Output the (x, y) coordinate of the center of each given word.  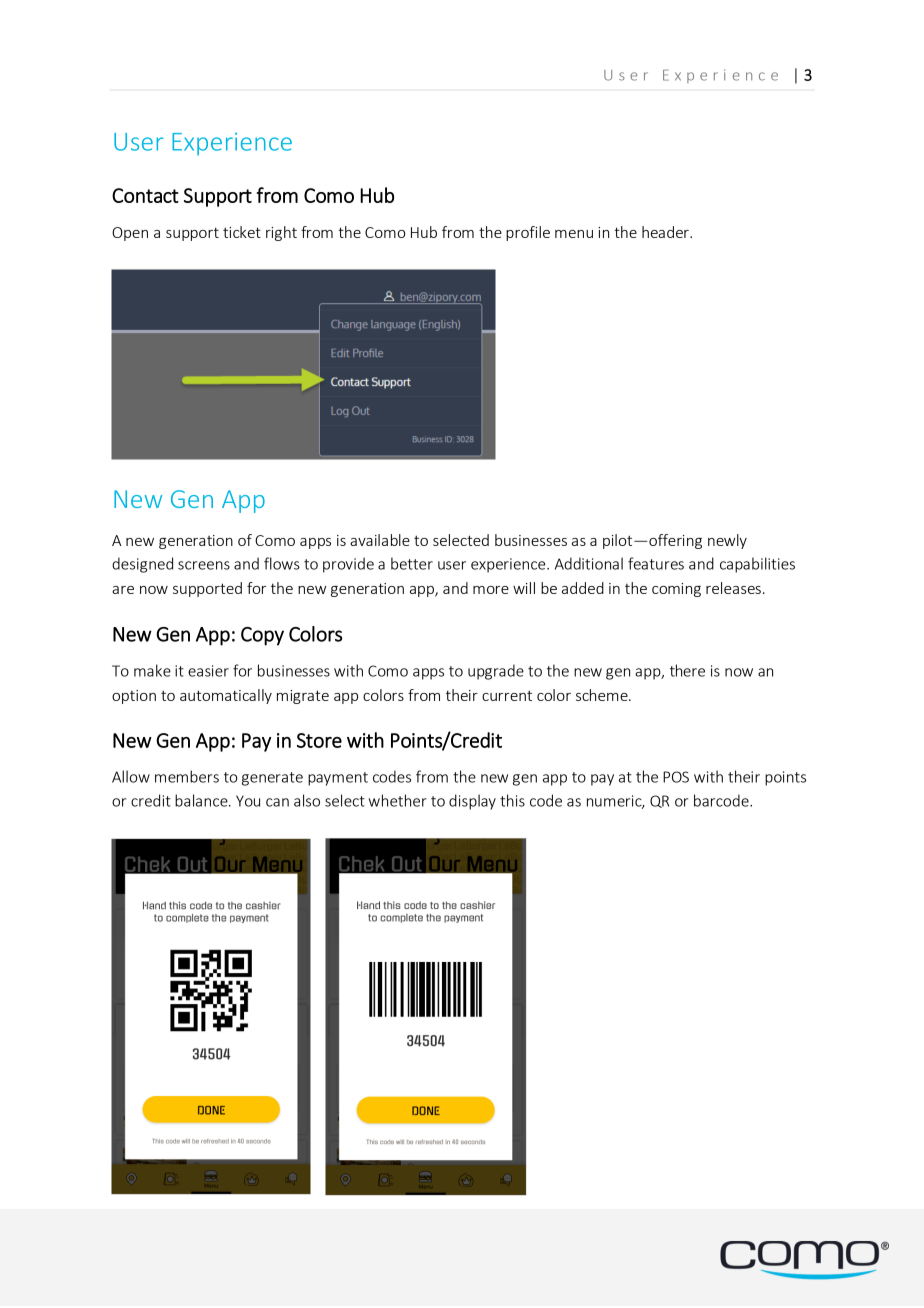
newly (727, 541)
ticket (242, 232)
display (472, 802)
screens (204, 565)
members (187, 776)
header (666, 232)
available (380, 540)
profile (528, 233)
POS (676, 777)
